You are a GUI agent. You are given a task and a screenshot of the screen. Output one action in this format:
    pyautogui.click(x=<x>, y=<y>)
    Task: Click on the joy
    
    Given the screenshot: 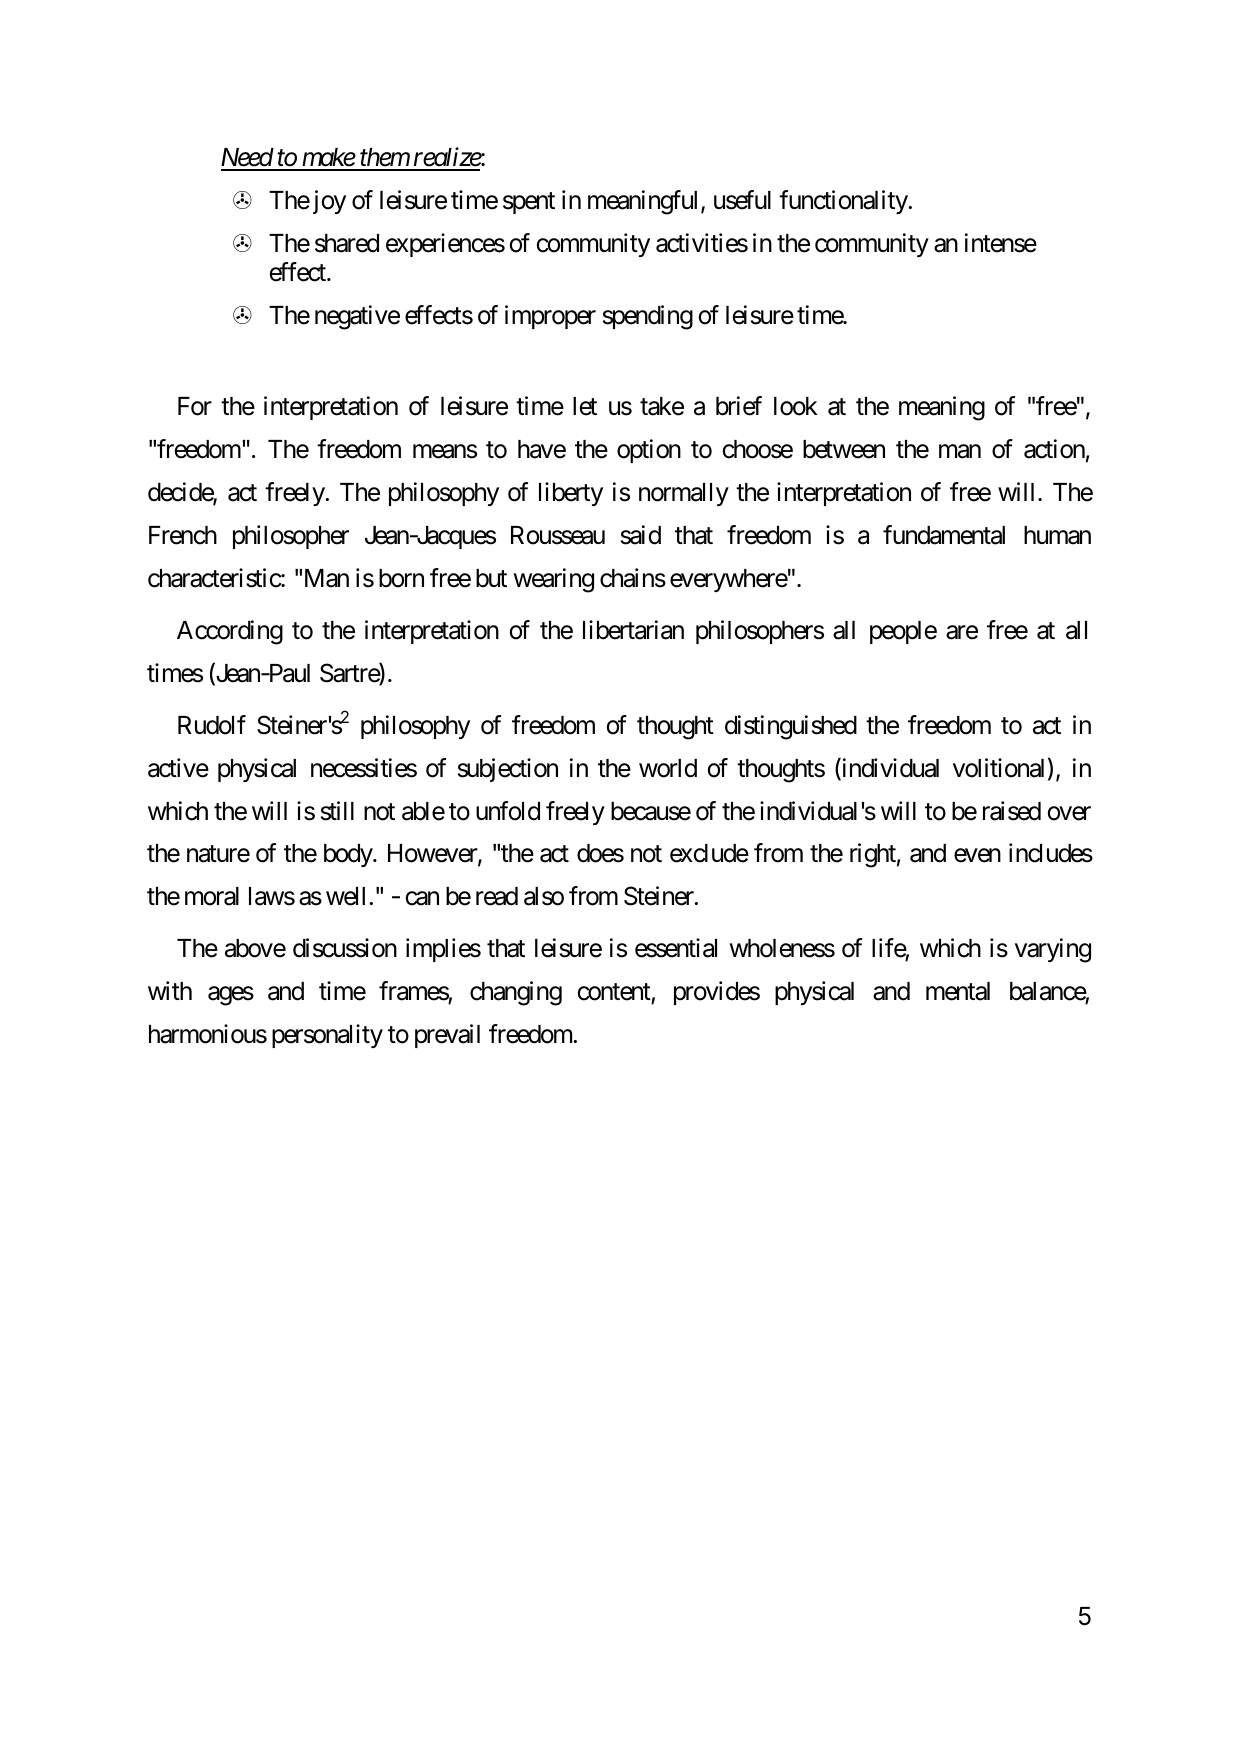 What is the action you would take?
    pyautogui.click(x=327, y=202)
